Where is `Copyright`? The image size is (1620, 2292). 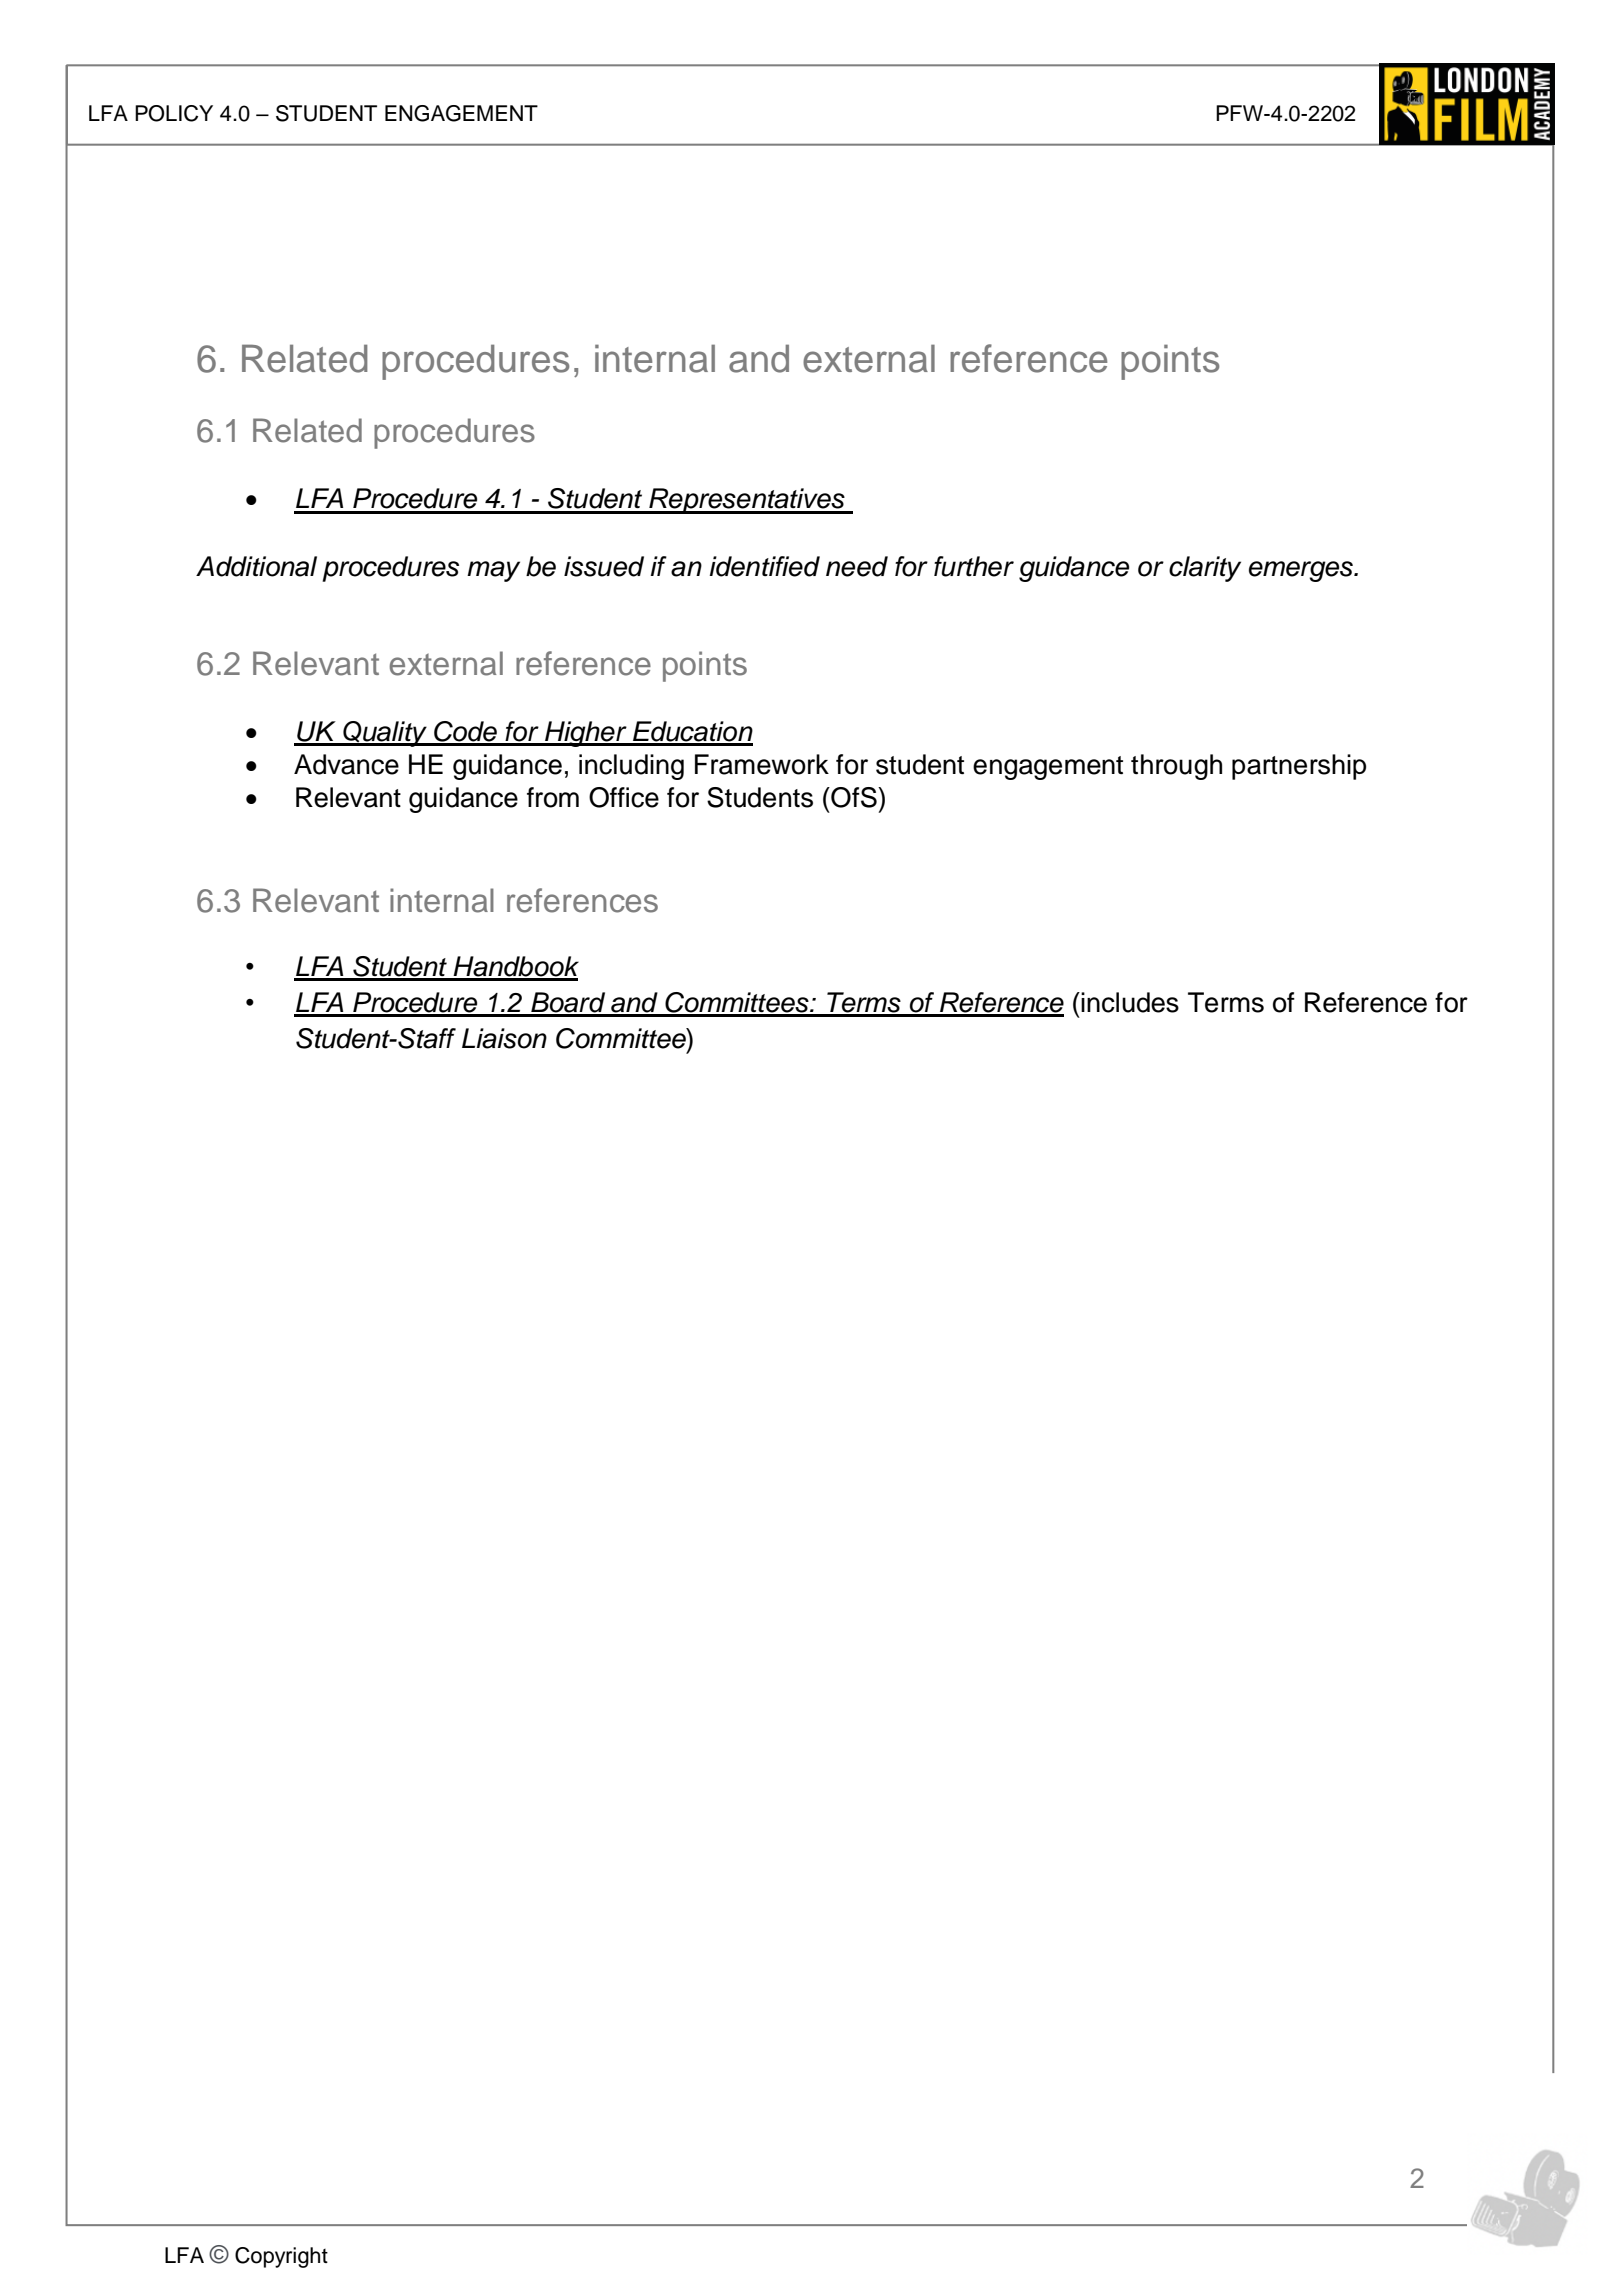
Copyright is located at coordinates (281, 2257).
